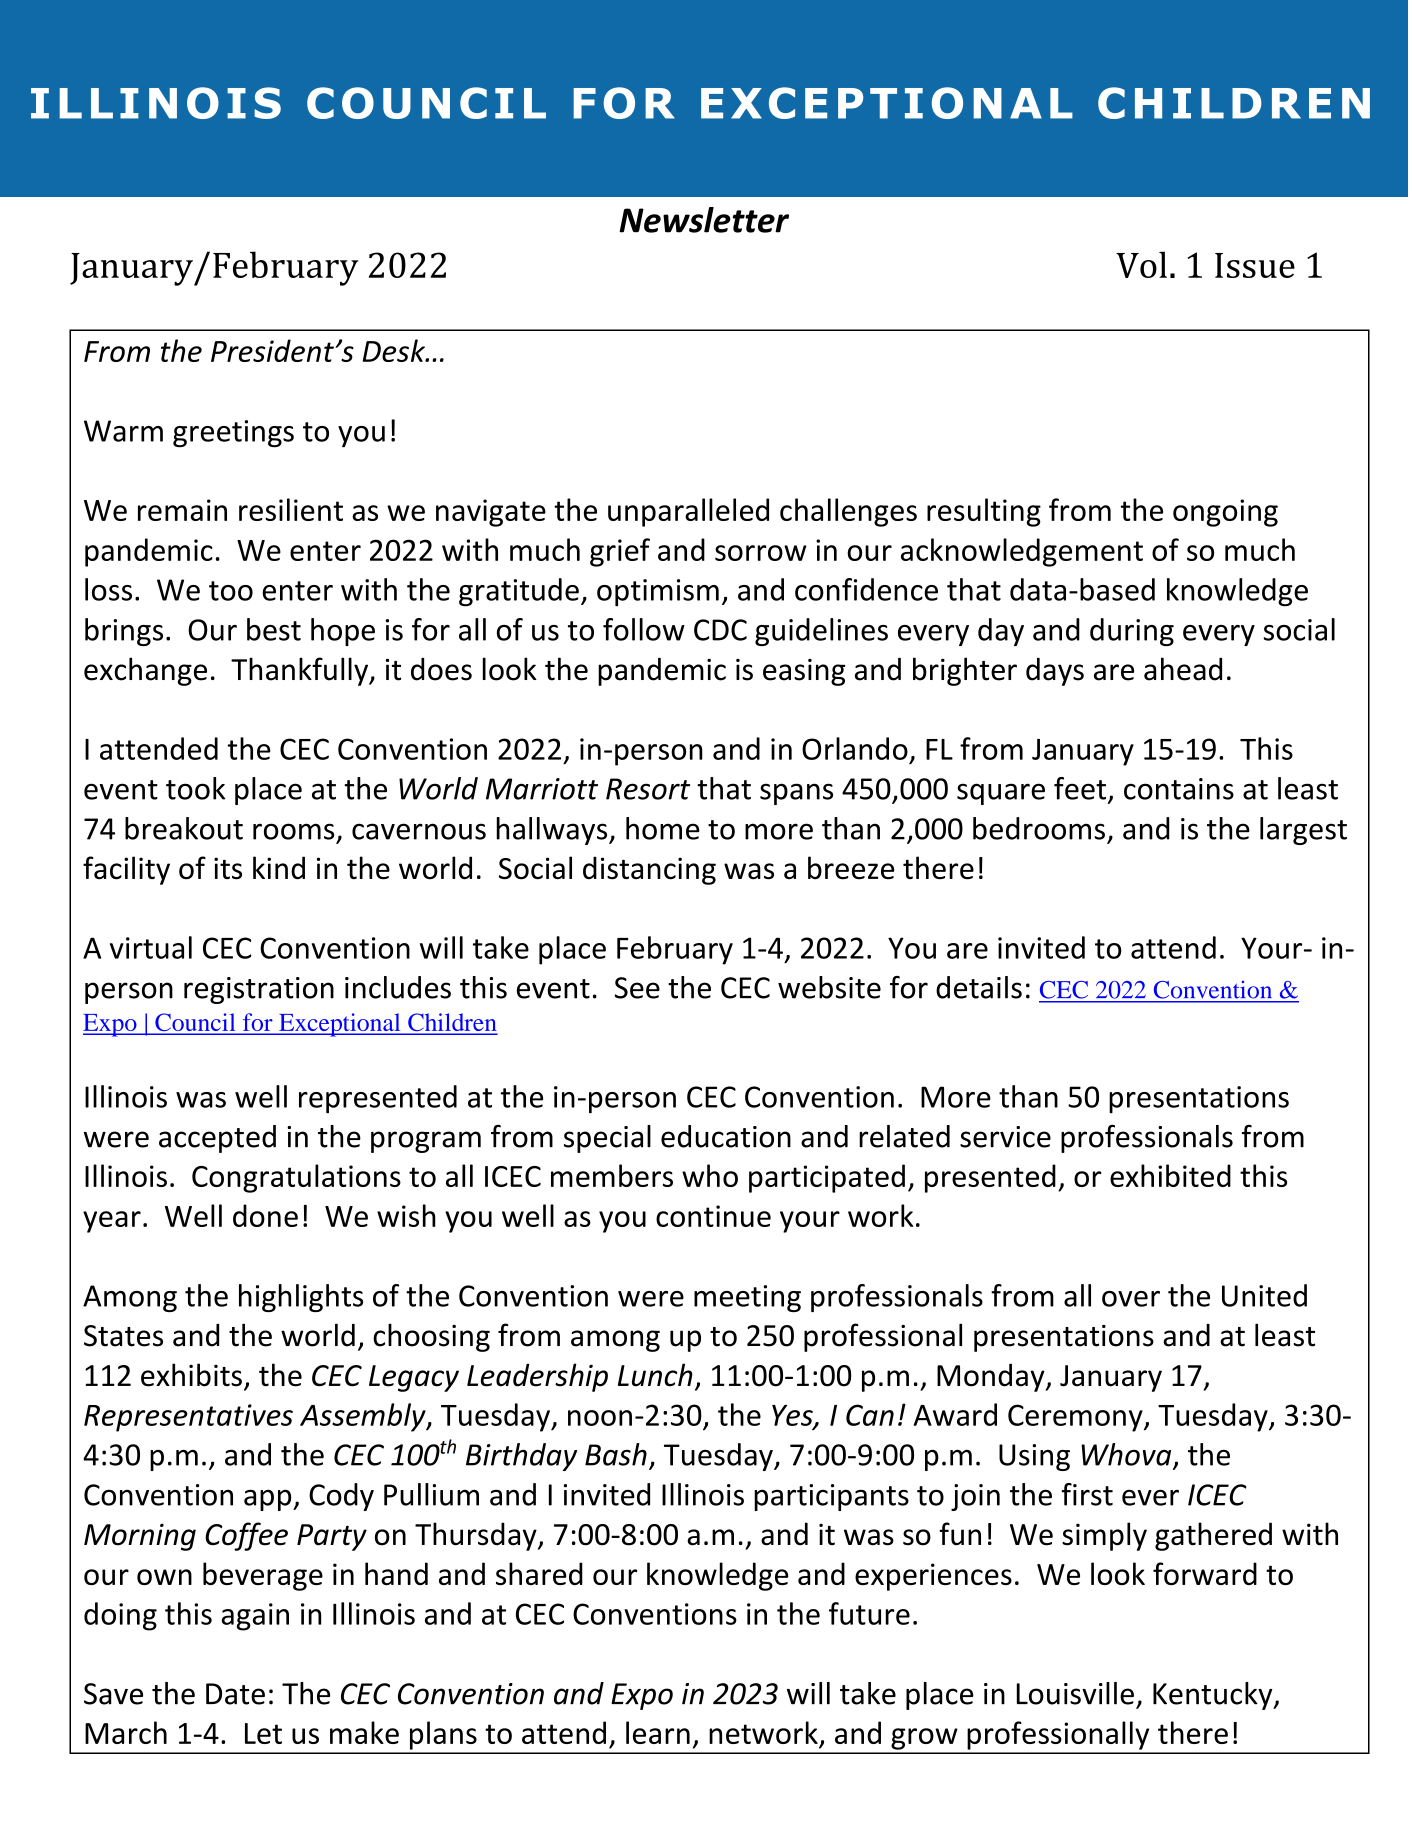 This document has height=1829, width=1412. What do you see at coordinates (726, 1136) in the document?
I see `education` at bounding box center [726, 1136].
